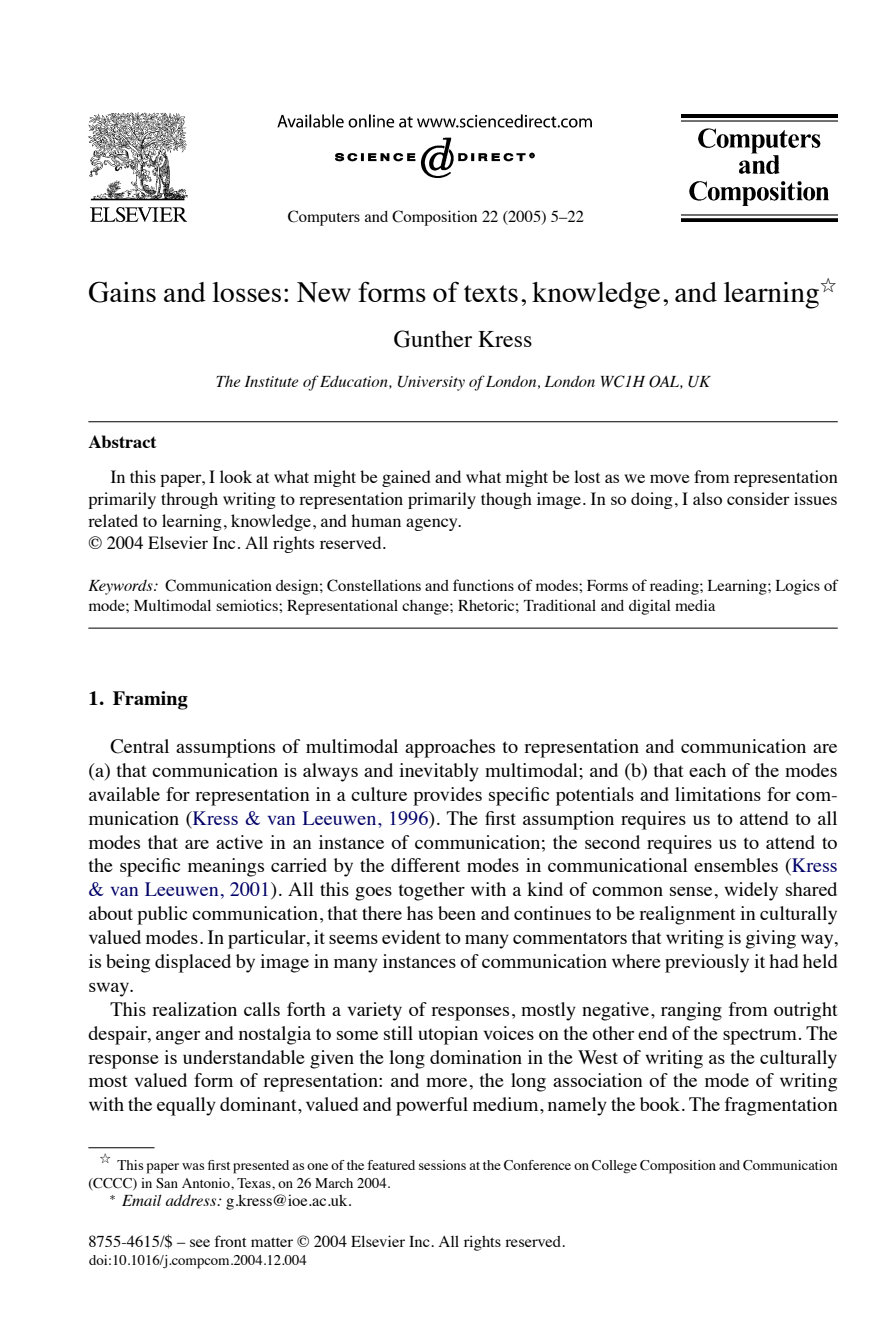  What do you see at coordinates (707, 770) in the image?
I see `each` at bounding box center [707, 770].
